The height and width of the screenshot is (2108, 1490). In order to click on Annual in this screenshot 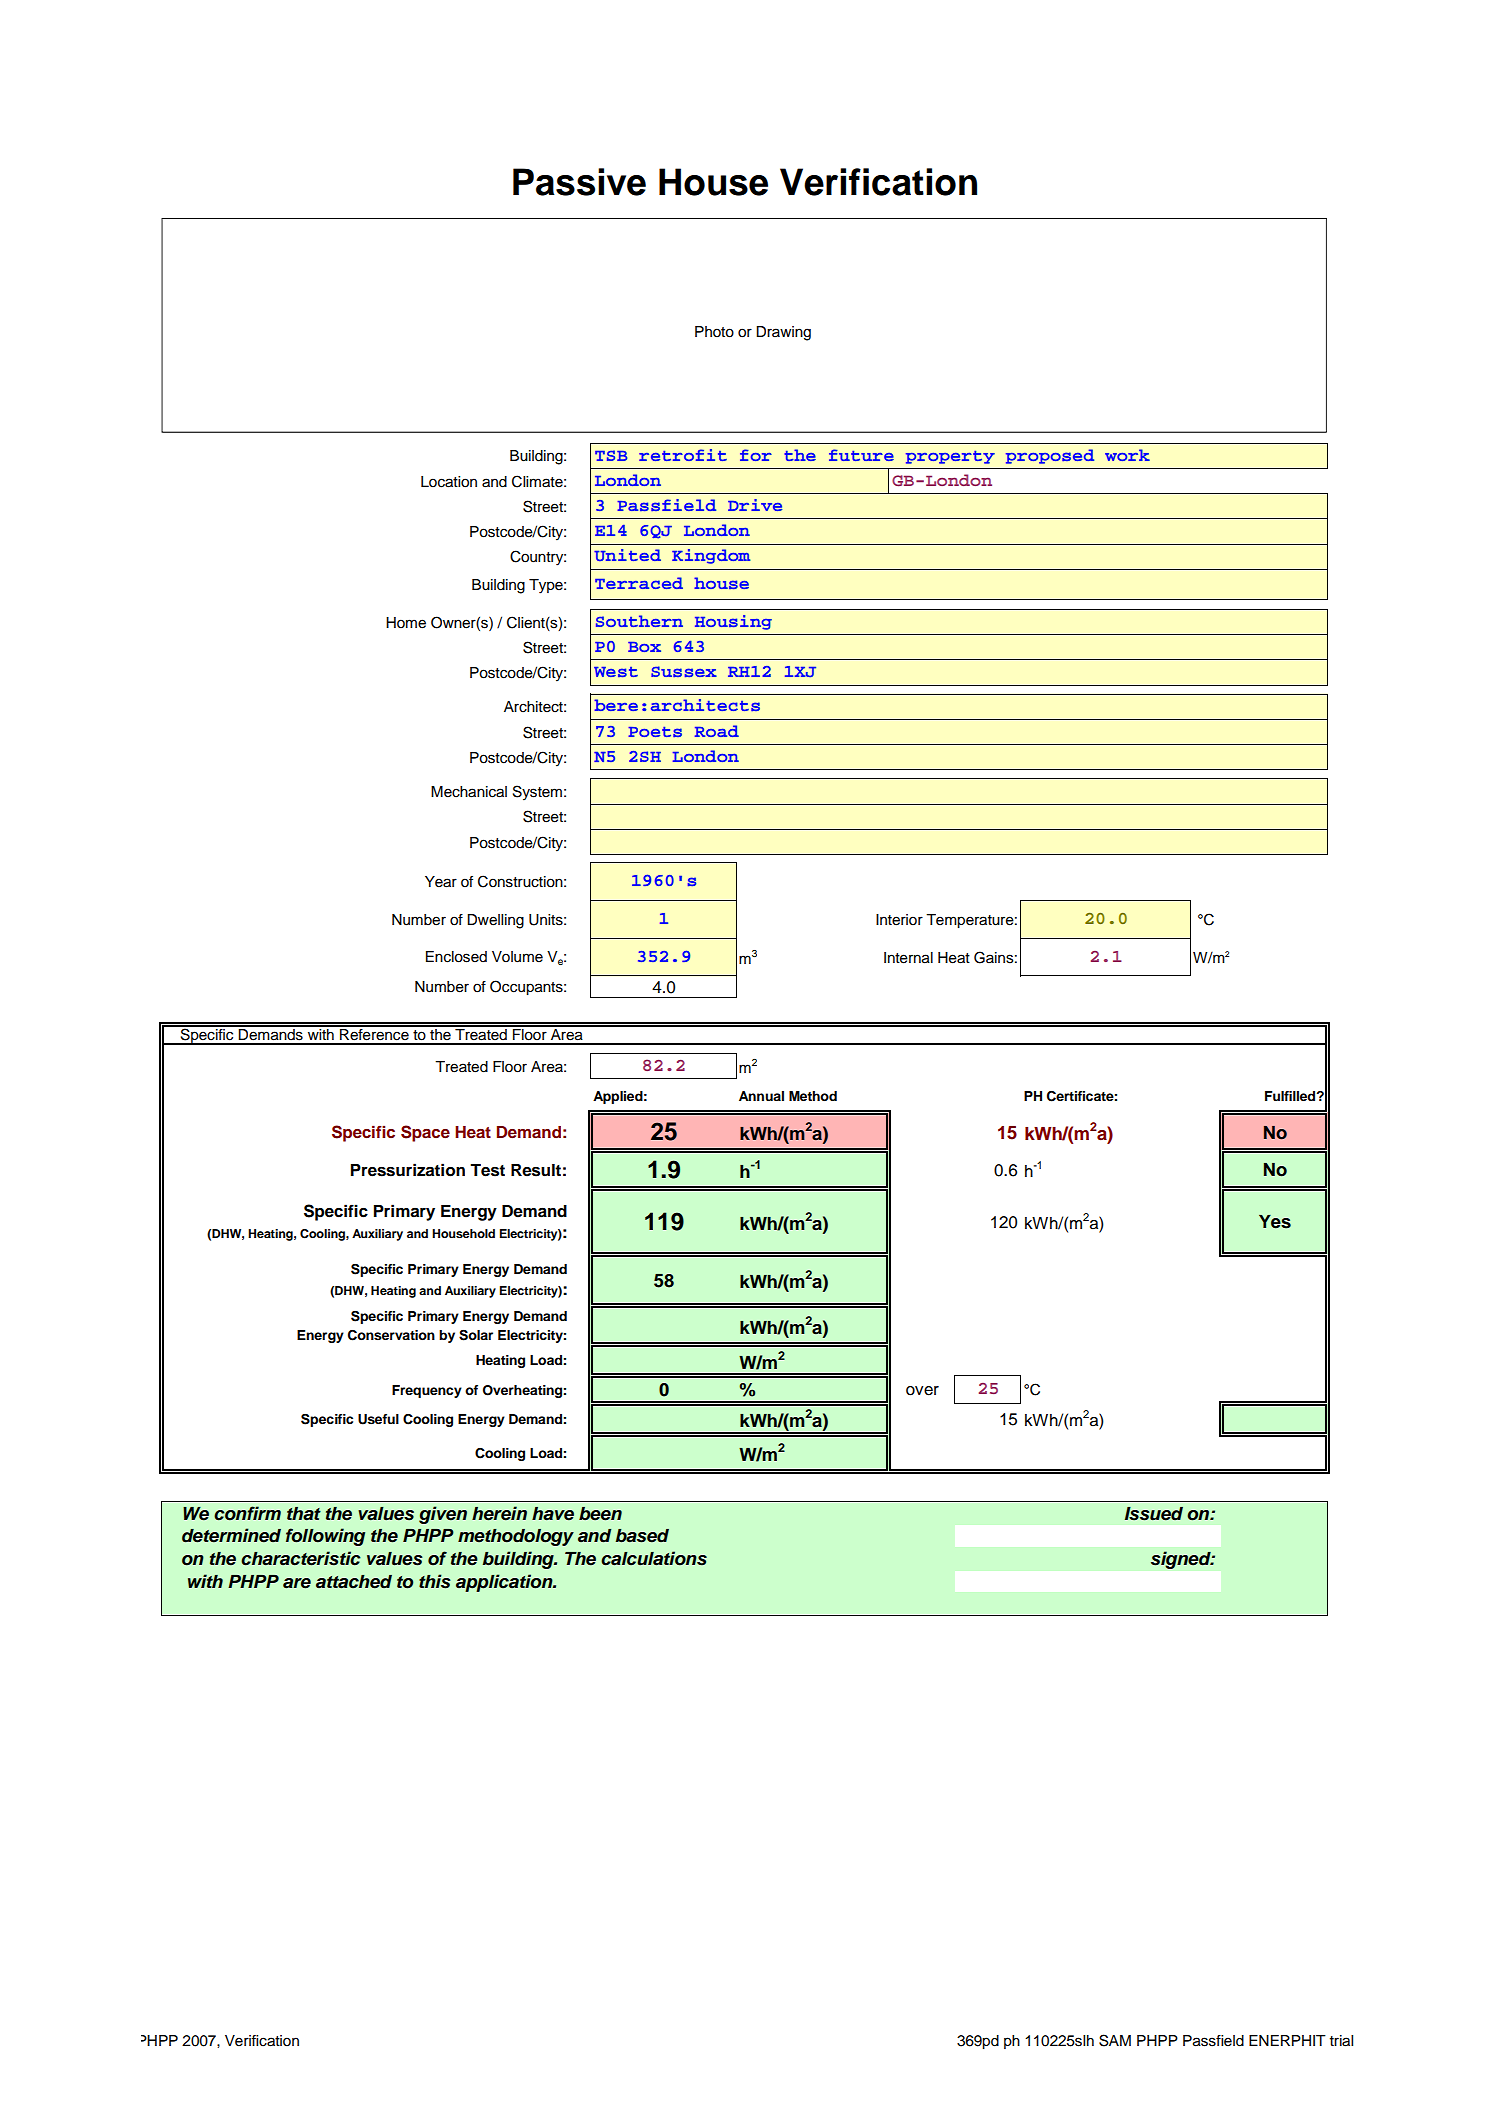, I will do `click(761, 1096)`.
